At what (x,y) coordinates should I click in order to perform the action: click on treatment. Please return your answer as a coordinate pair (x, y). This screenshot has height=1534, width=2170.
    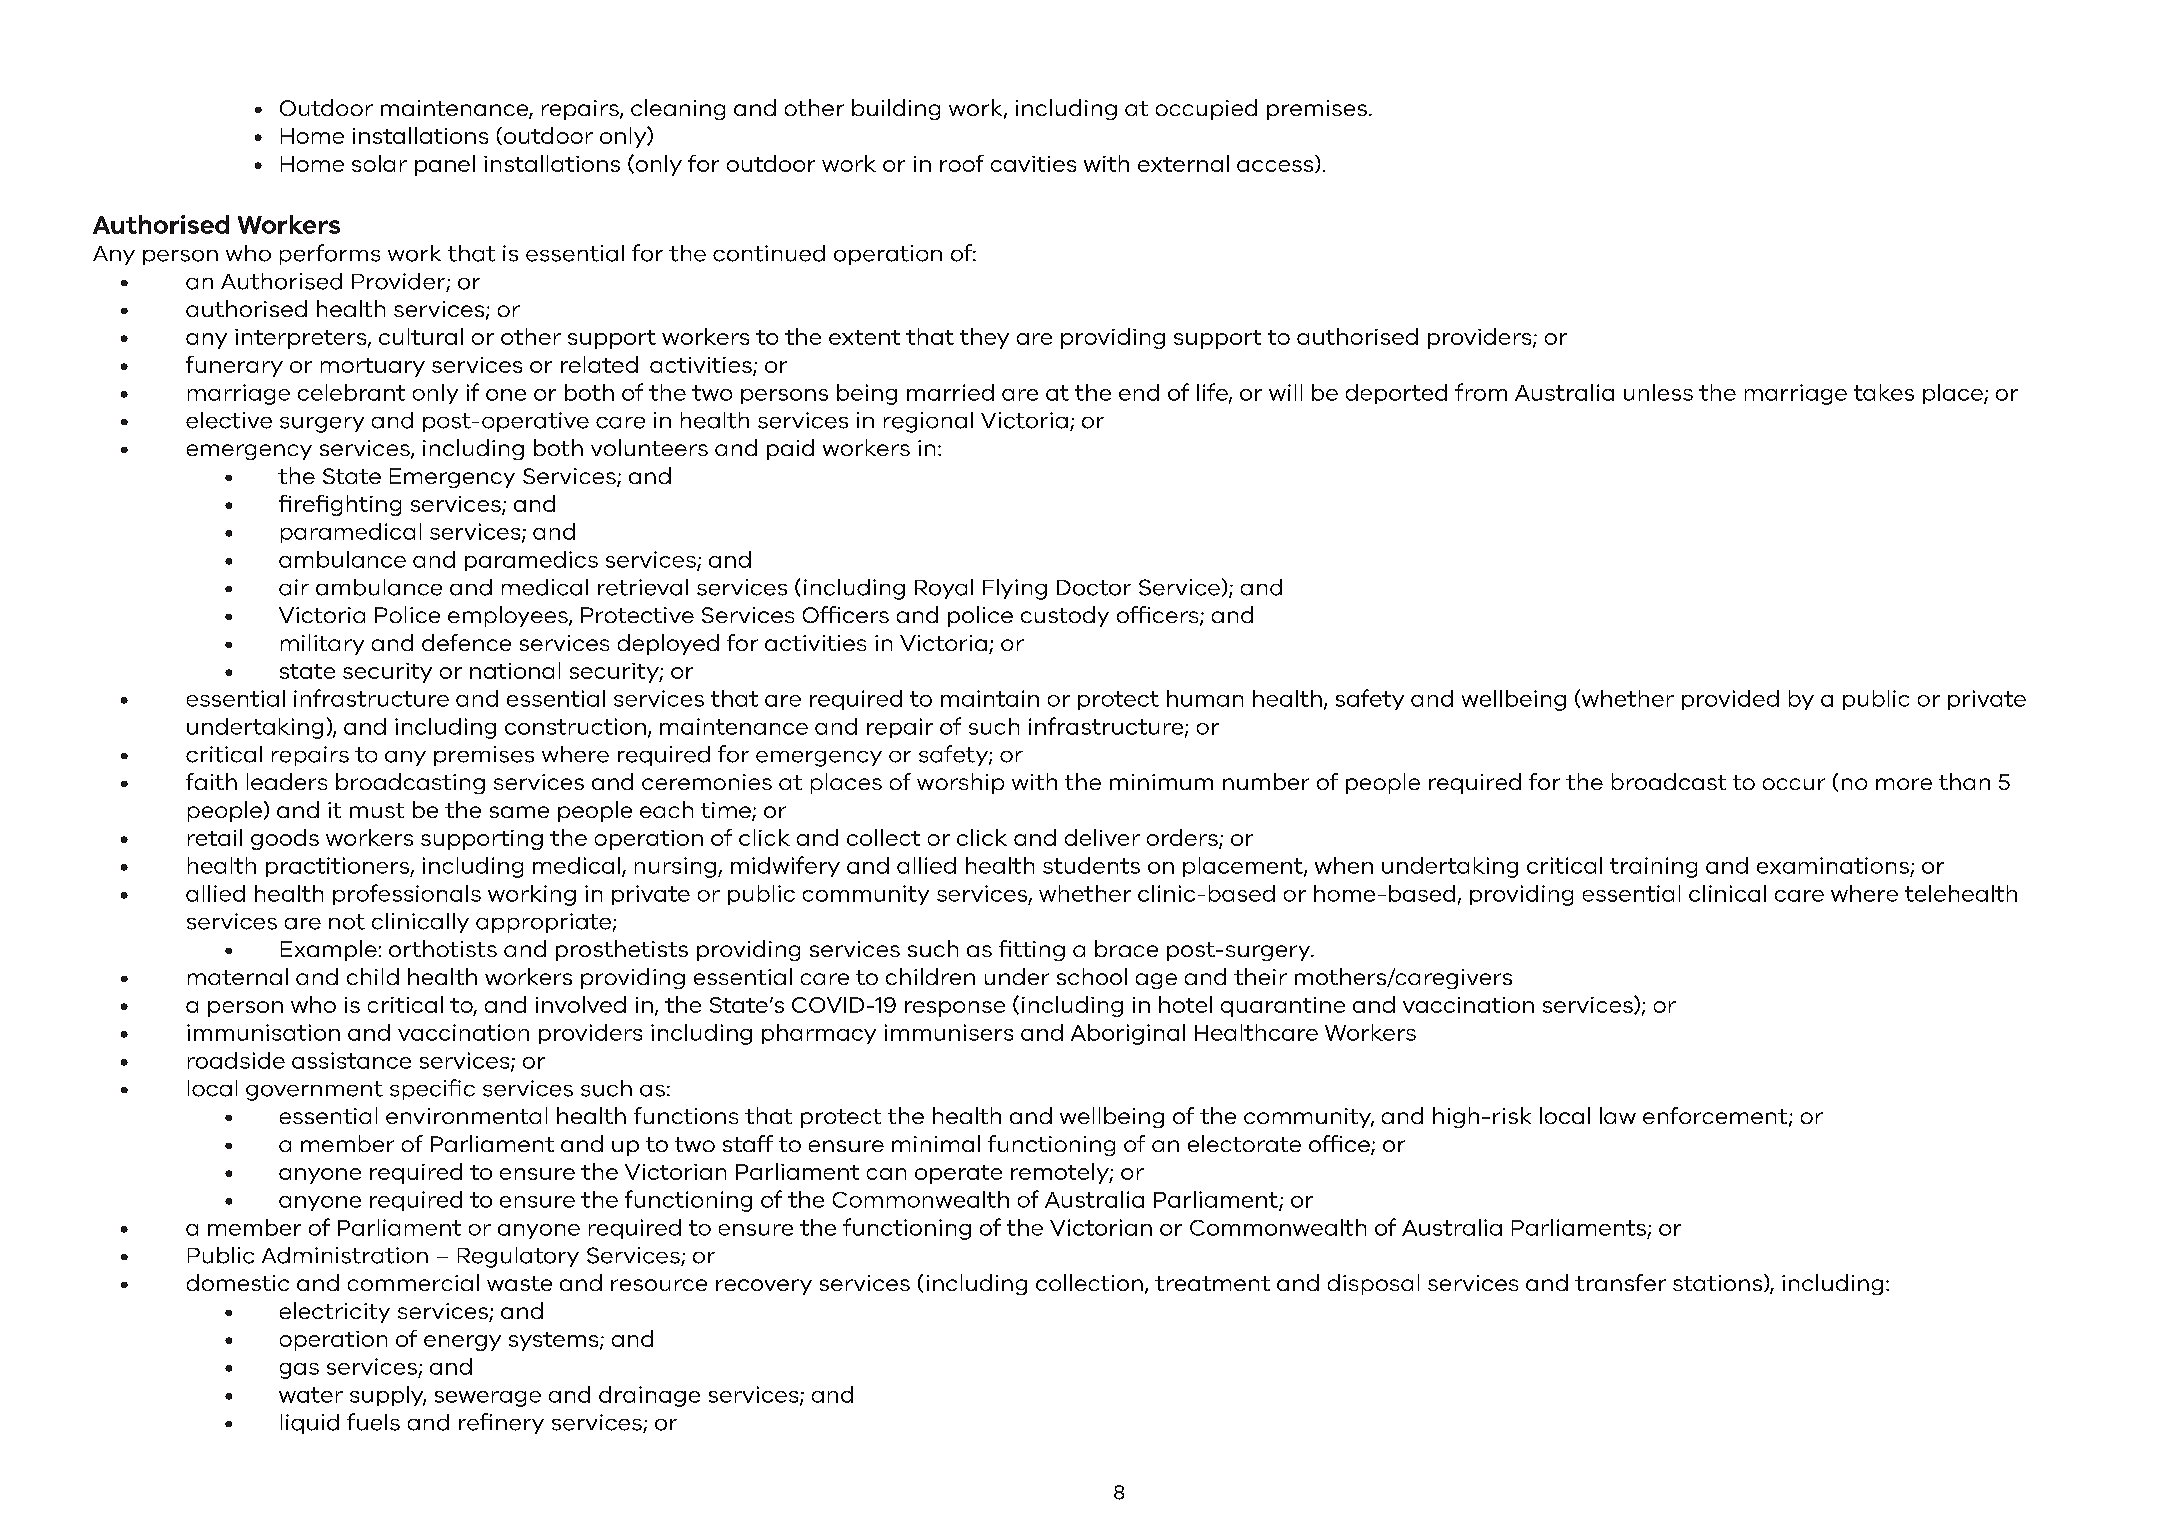
    Looking at the image, I should click on (1212, 1283).
